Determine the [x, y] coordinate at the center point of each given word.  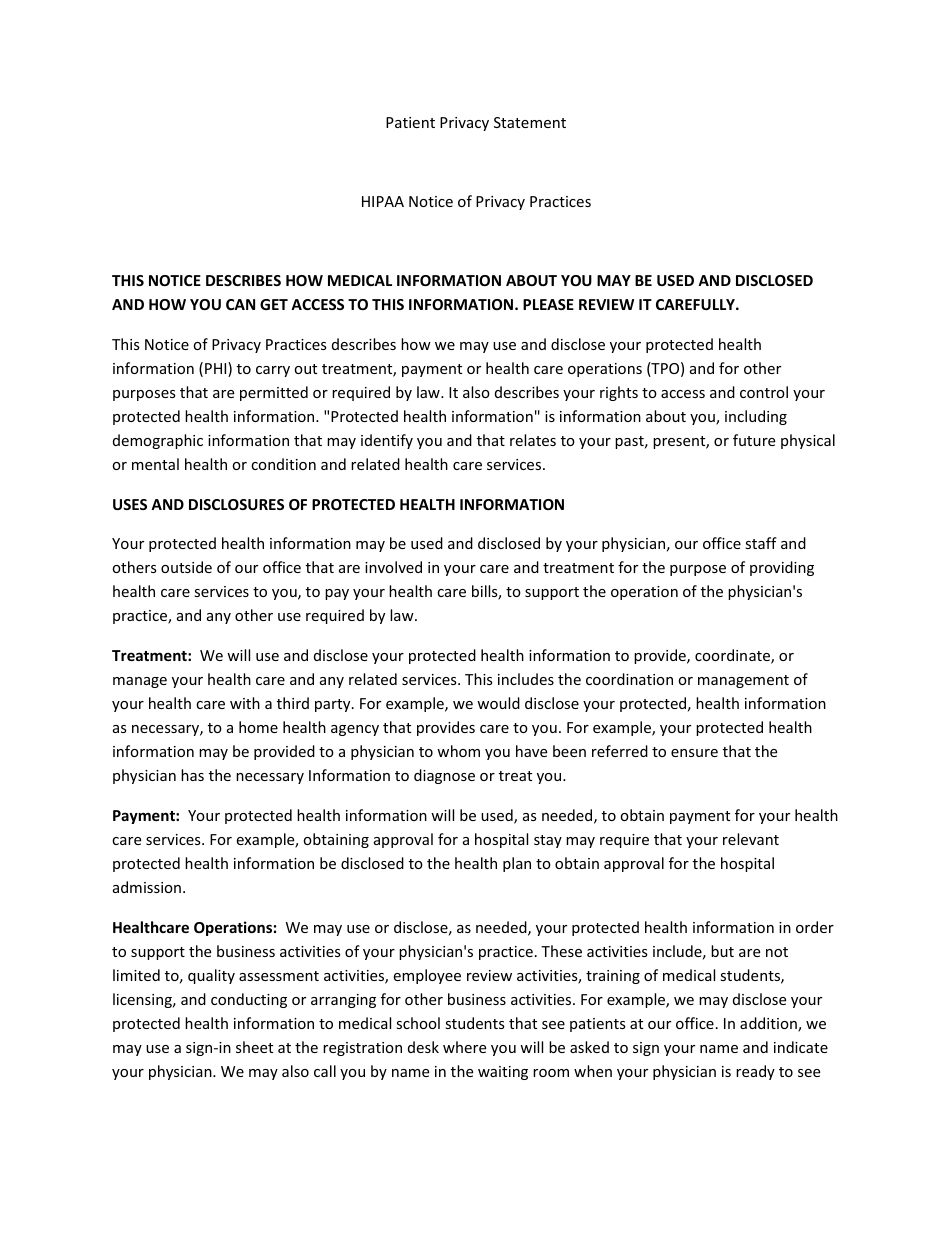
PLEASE [548, 304]
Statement [530, 122]
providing [782, 568]
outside [186, 567]
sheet [254, 1047]
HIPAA [383, 201]
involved [393, 567]
